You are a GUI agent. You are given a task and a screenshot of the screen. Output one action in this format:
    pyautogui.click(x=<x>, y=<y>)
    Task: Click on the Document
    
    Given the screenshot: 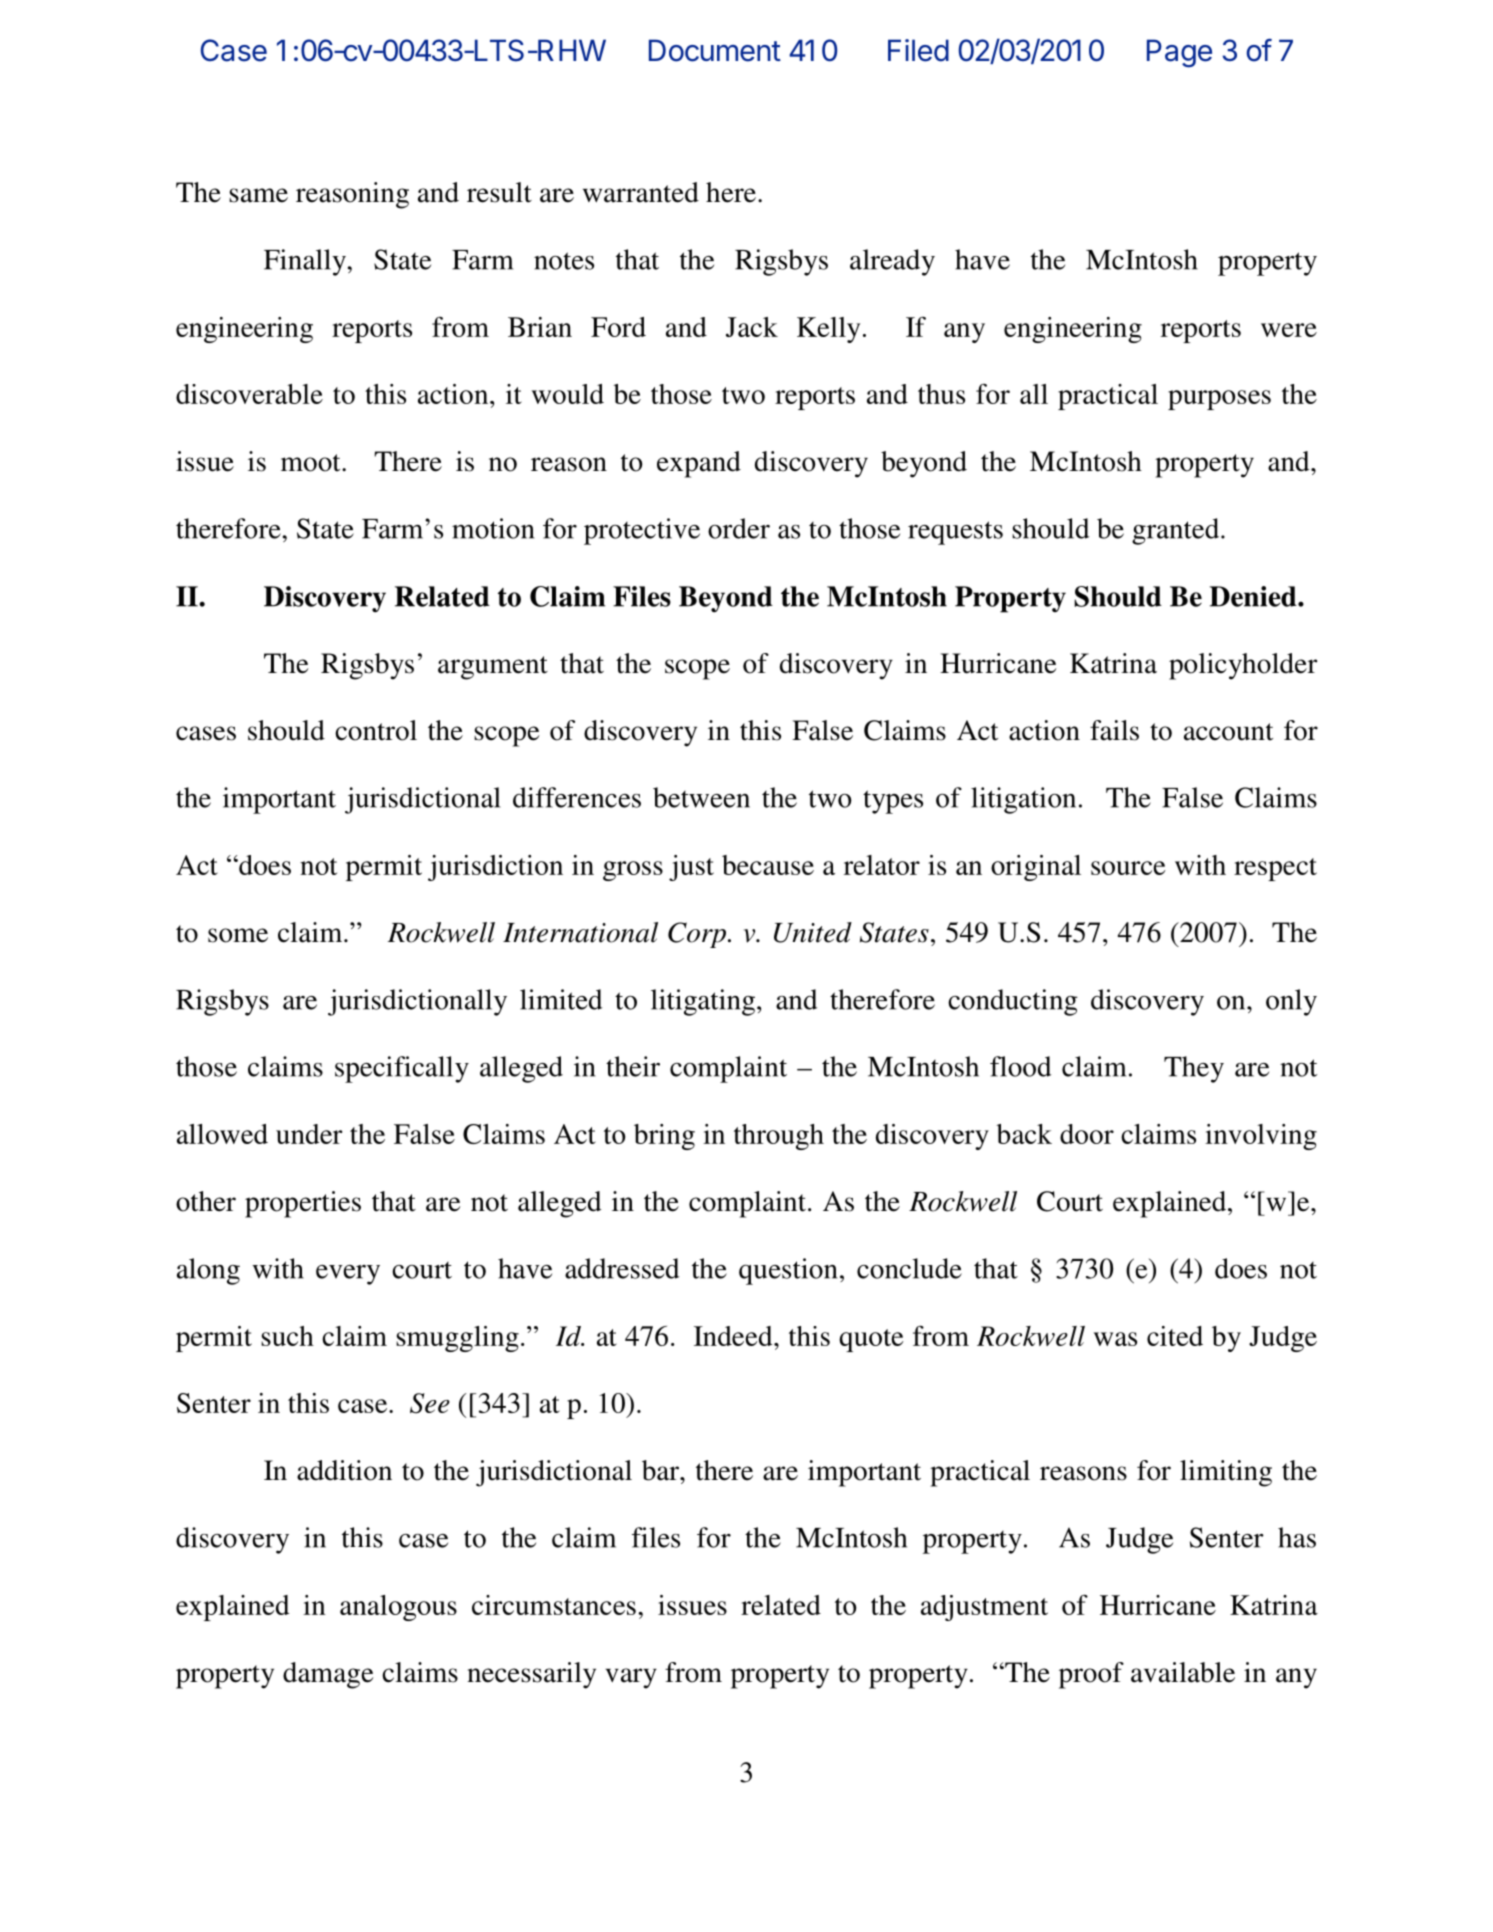 What is the action you would take?
    pyautogui.click(x=715, y=50)
